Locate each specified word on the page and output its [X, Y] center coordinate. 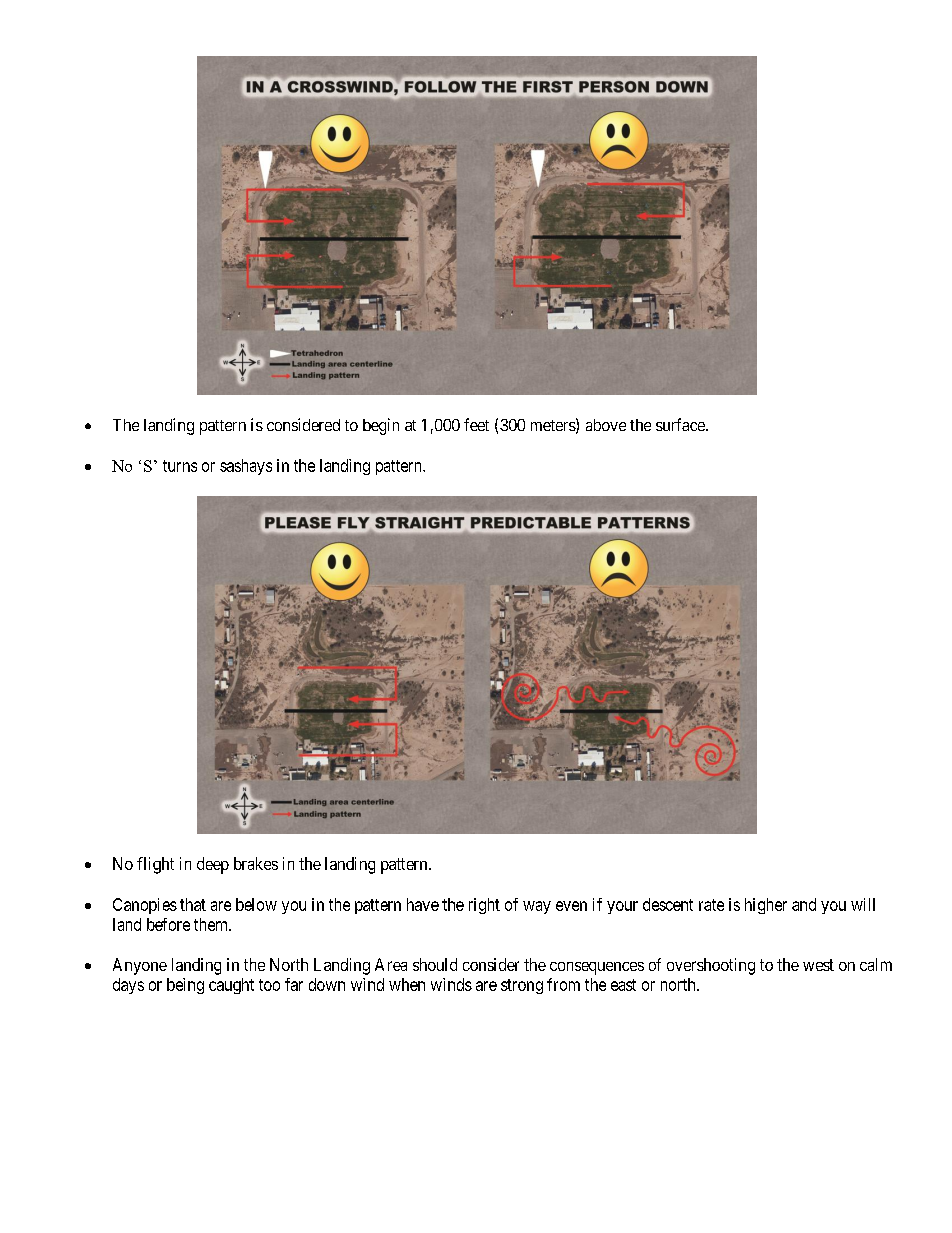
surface [681, 424]
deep [213, 865]
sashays [246, 467]
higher [766, 906]
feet [476, 424]
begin [381, 426]
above [606, 425]
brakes [256, 863]
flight [155, 865]
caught [231, 986]
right [484, 906]
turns [180, 466]
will [863, 904]
